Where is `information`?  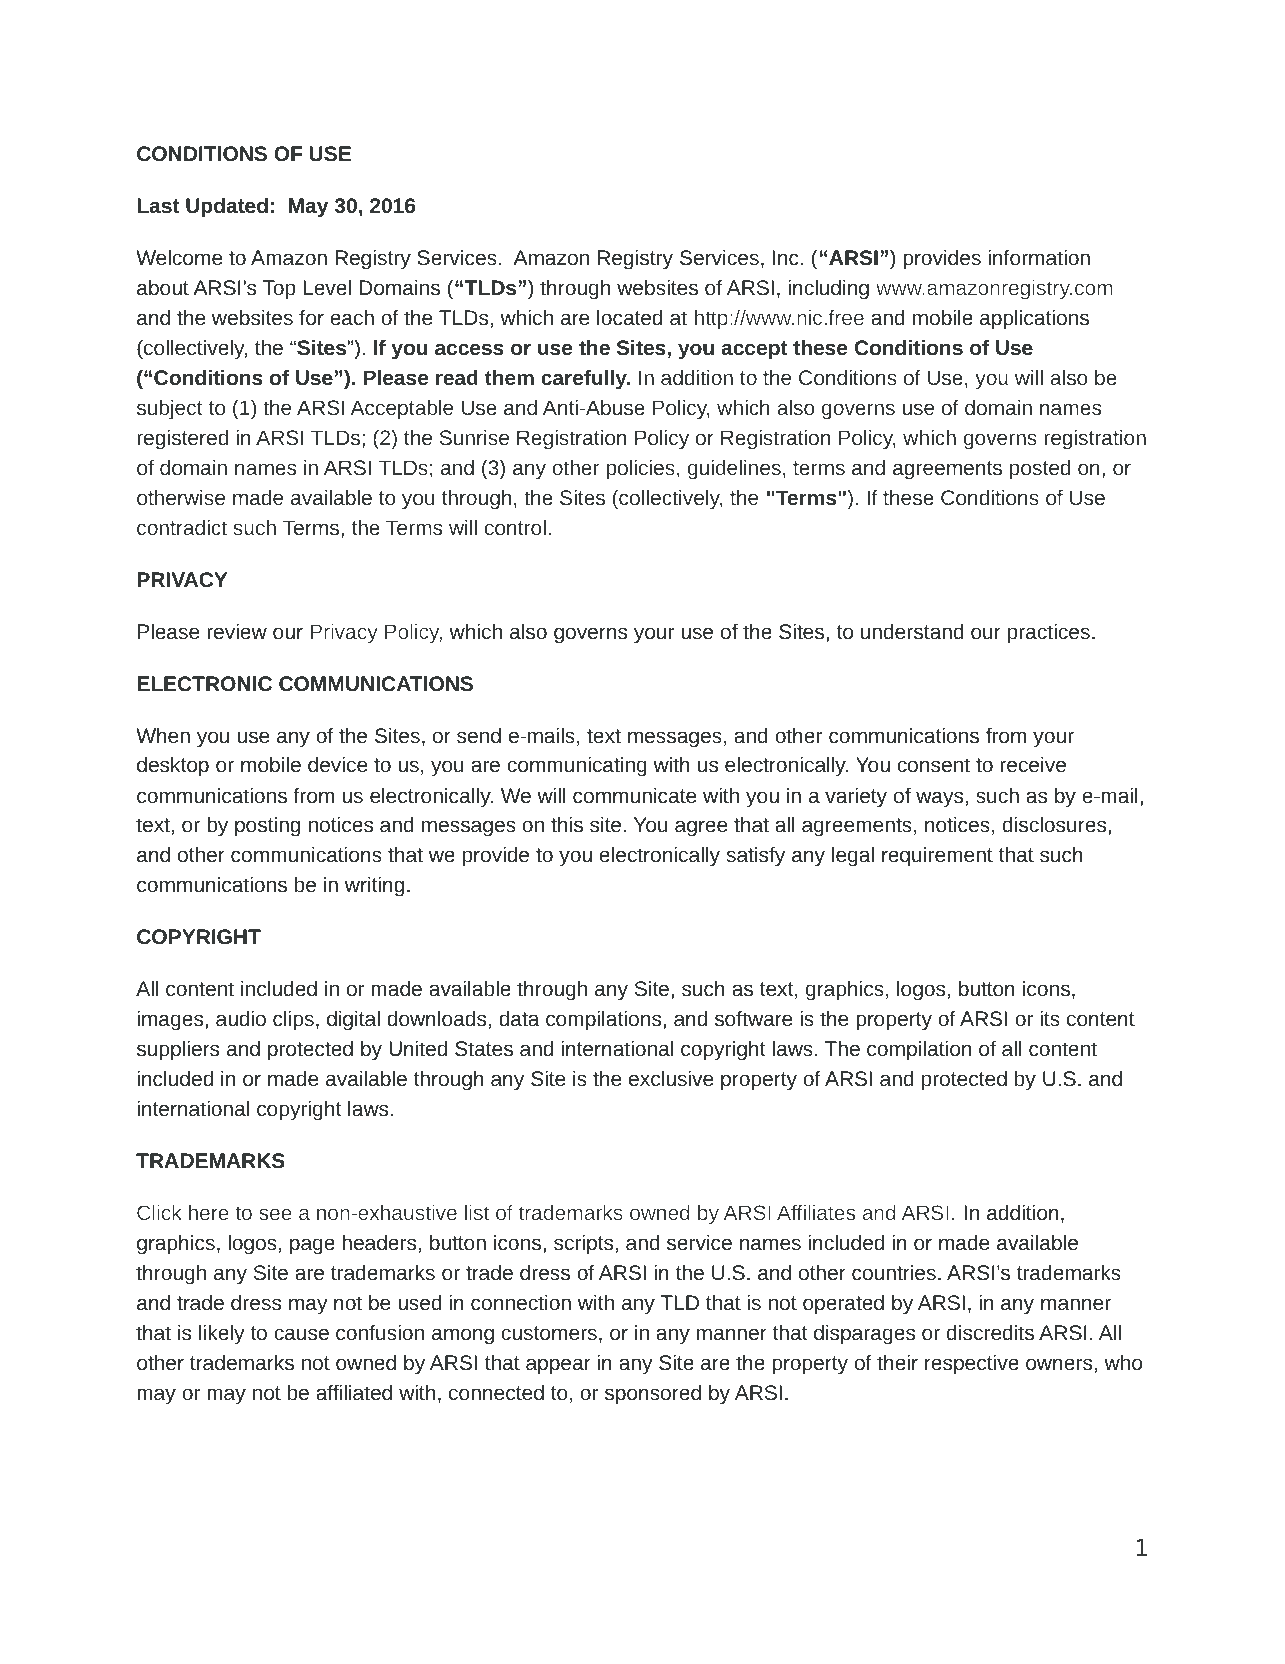
information is located at coordinates (1039, 257).
